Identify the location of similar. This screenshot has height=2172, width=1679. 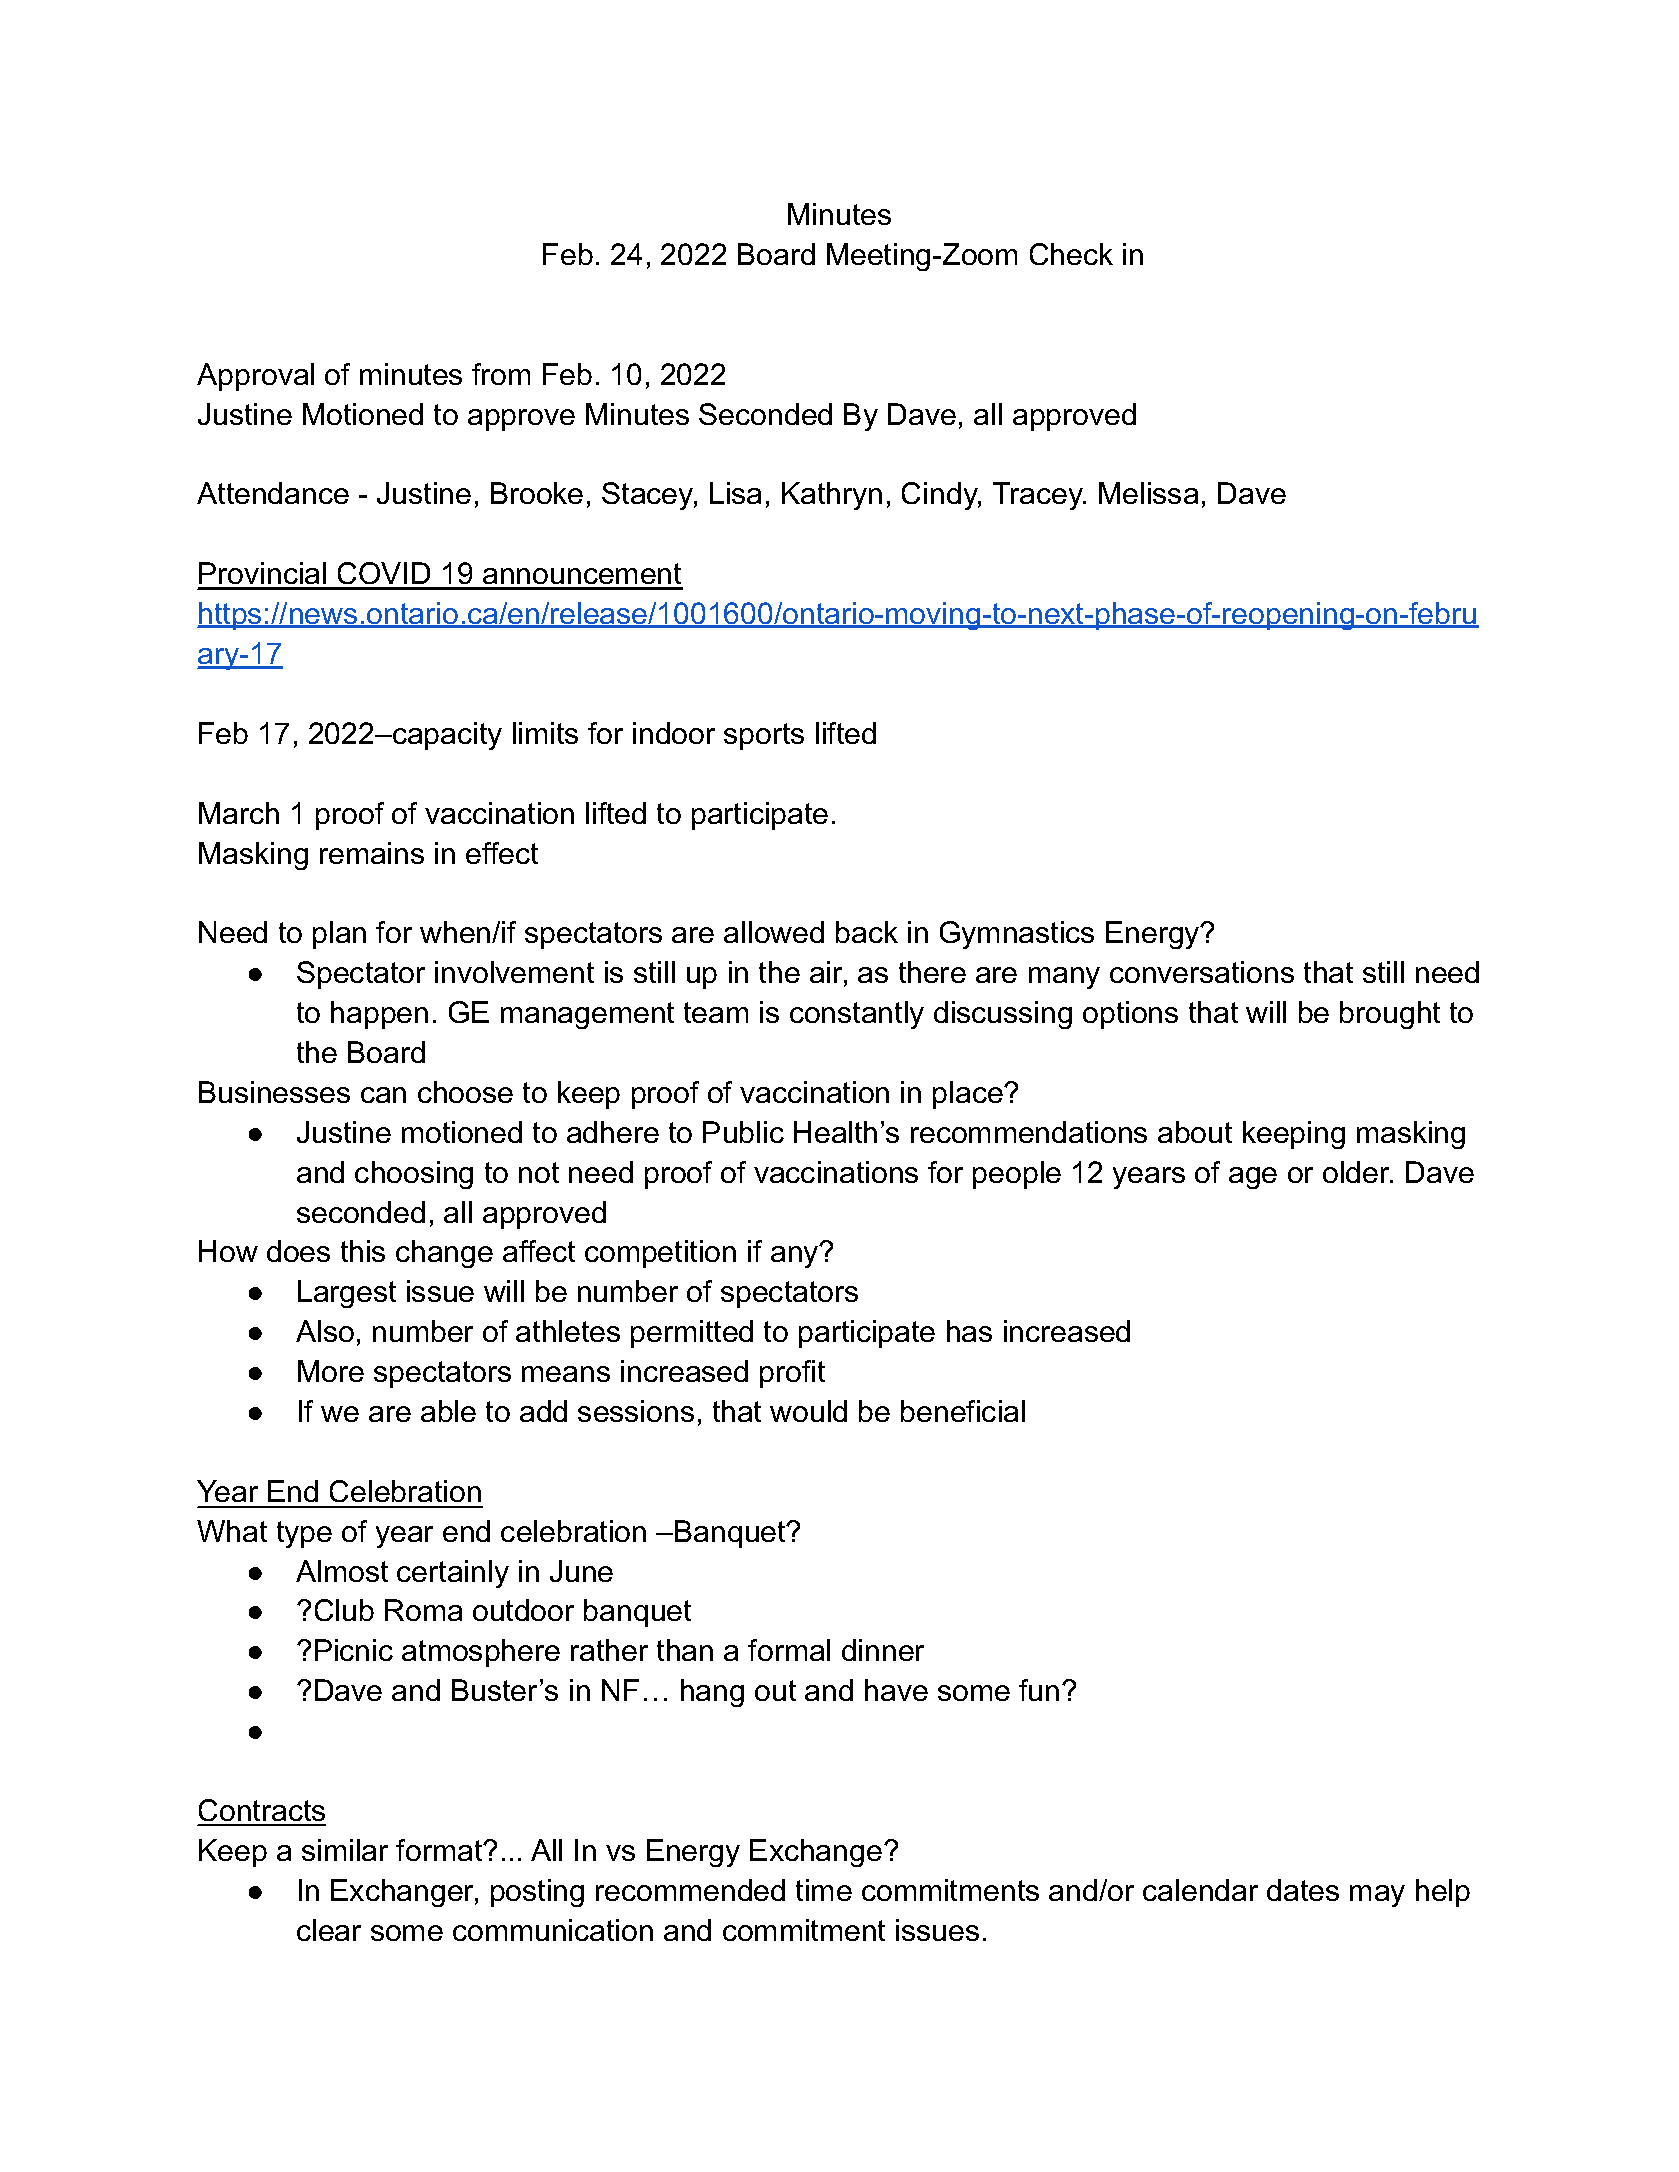
(345, 1850).
